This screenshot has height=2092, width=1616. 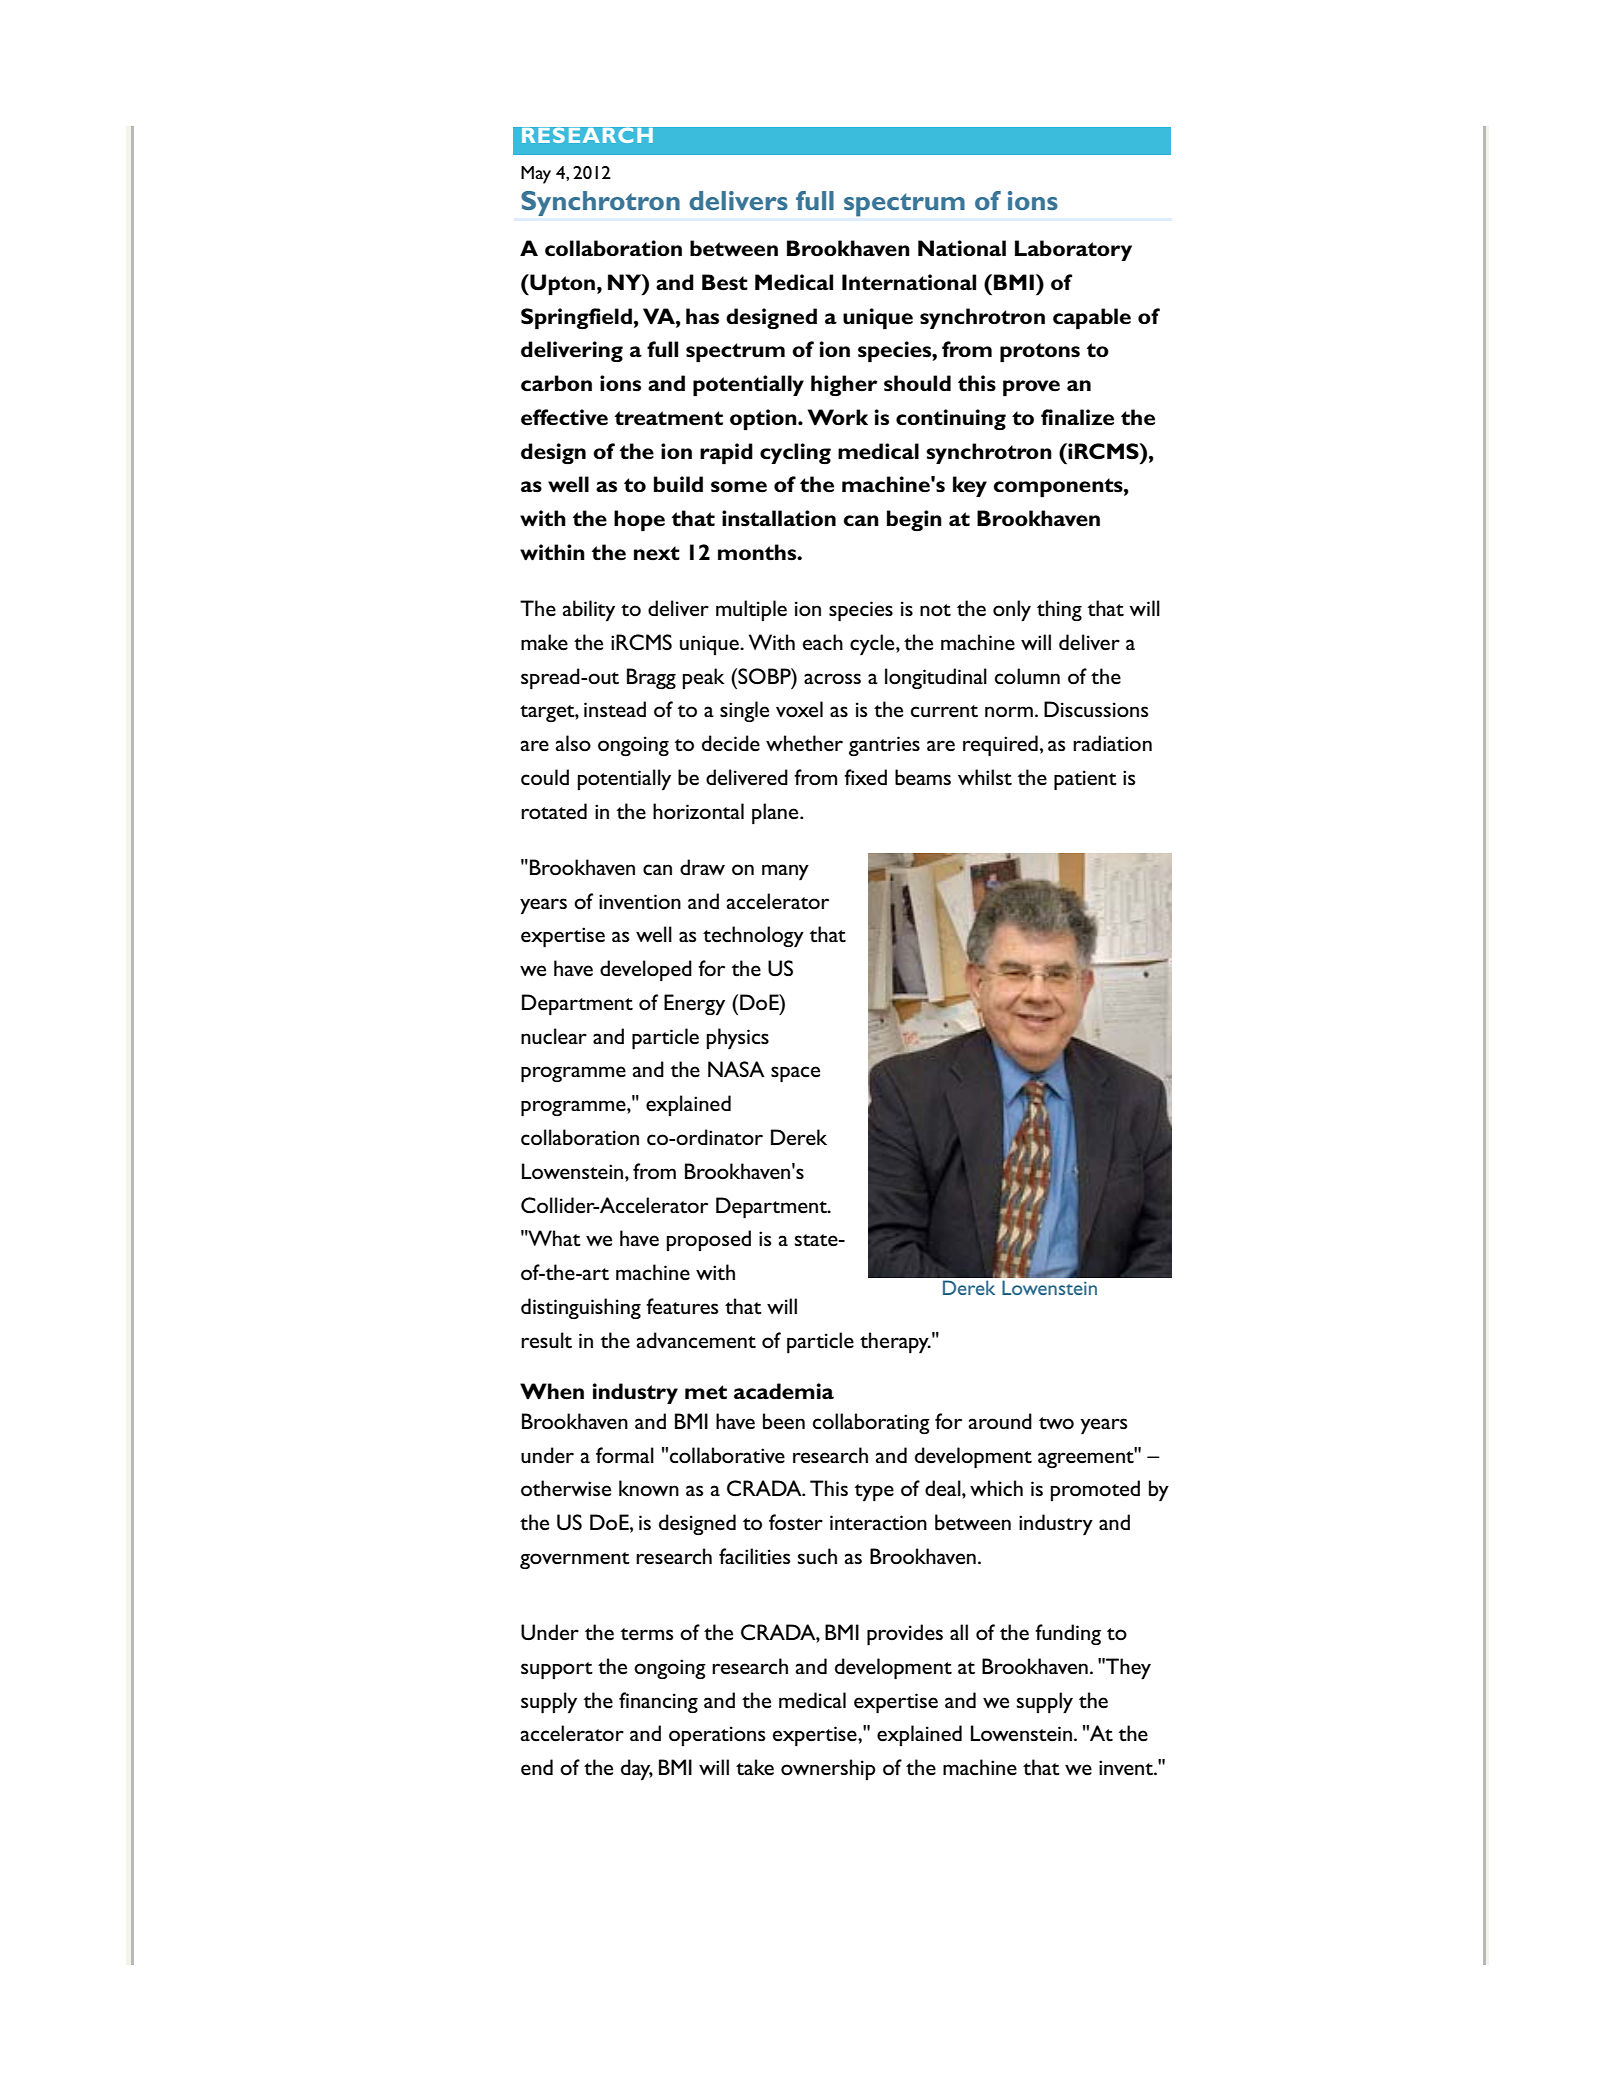 What do you see at coordinates (795, 1074) in the screenshot?
I see `space` at bounding box center [795, 1074].
